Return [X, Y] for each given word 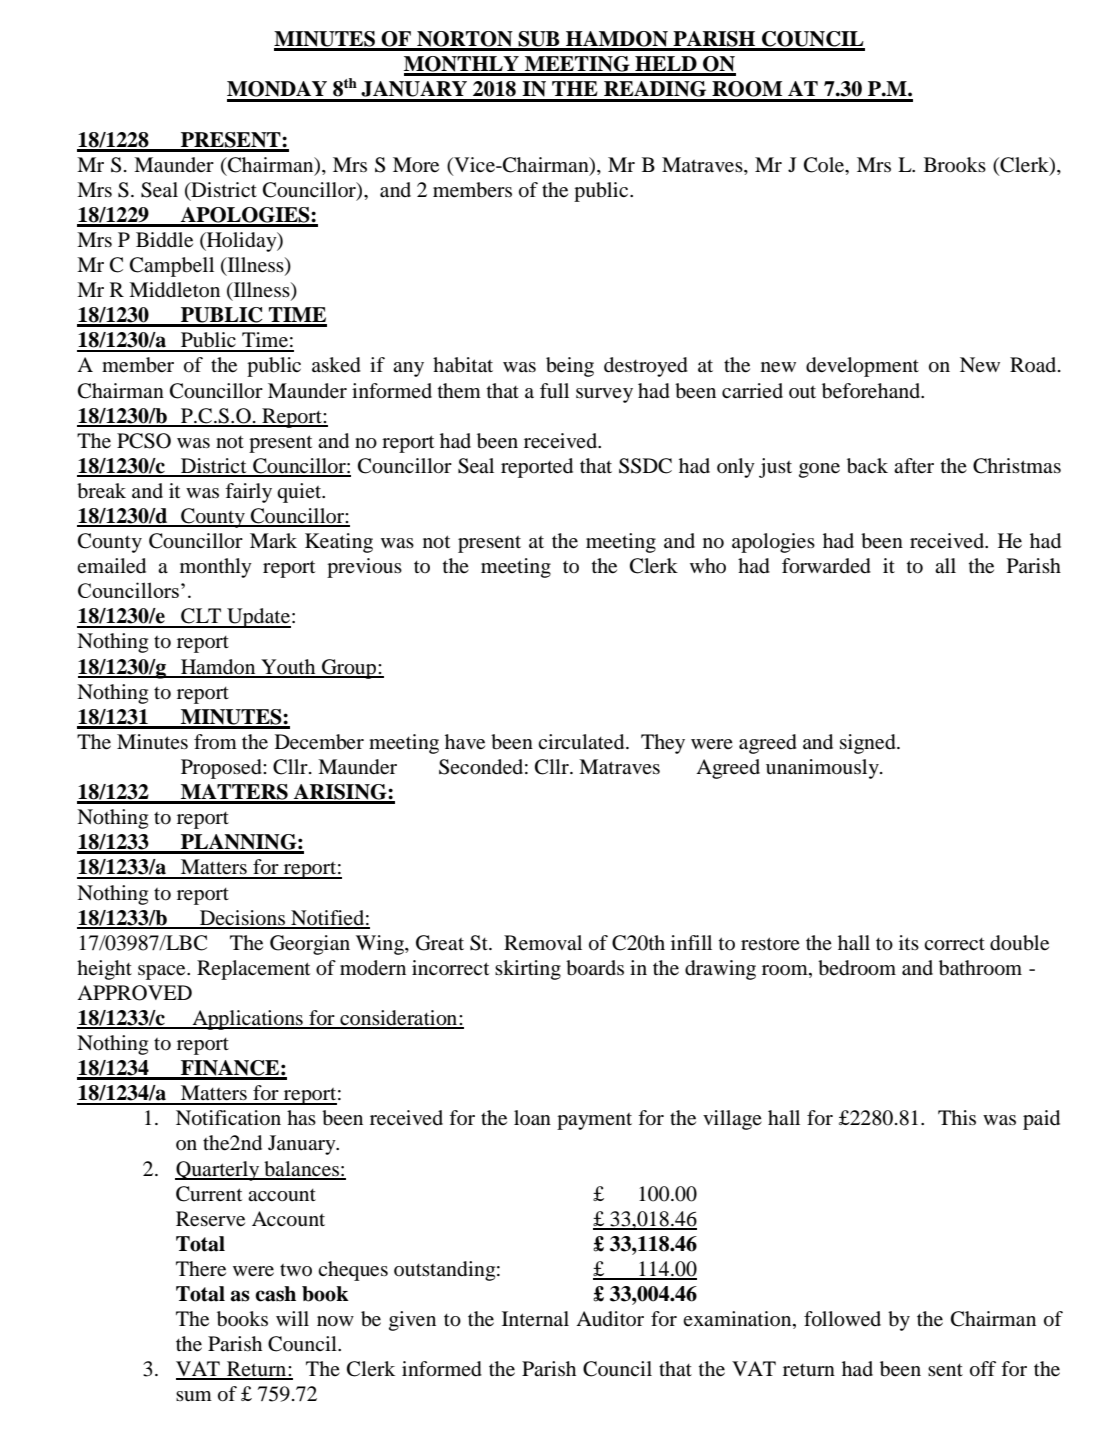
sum [194, 1396]
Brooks [955, 164]
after [914, 466]
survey [604, 395]
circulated [582, 742]
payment [594, 1121]
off [983, 1369]
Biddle [164, 240]
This [957, 1117]
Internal [535, 1318]
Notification [228, 1118]
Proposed [222, 769]
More [416, 165]
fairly [248, 493]
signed [869, 744]
